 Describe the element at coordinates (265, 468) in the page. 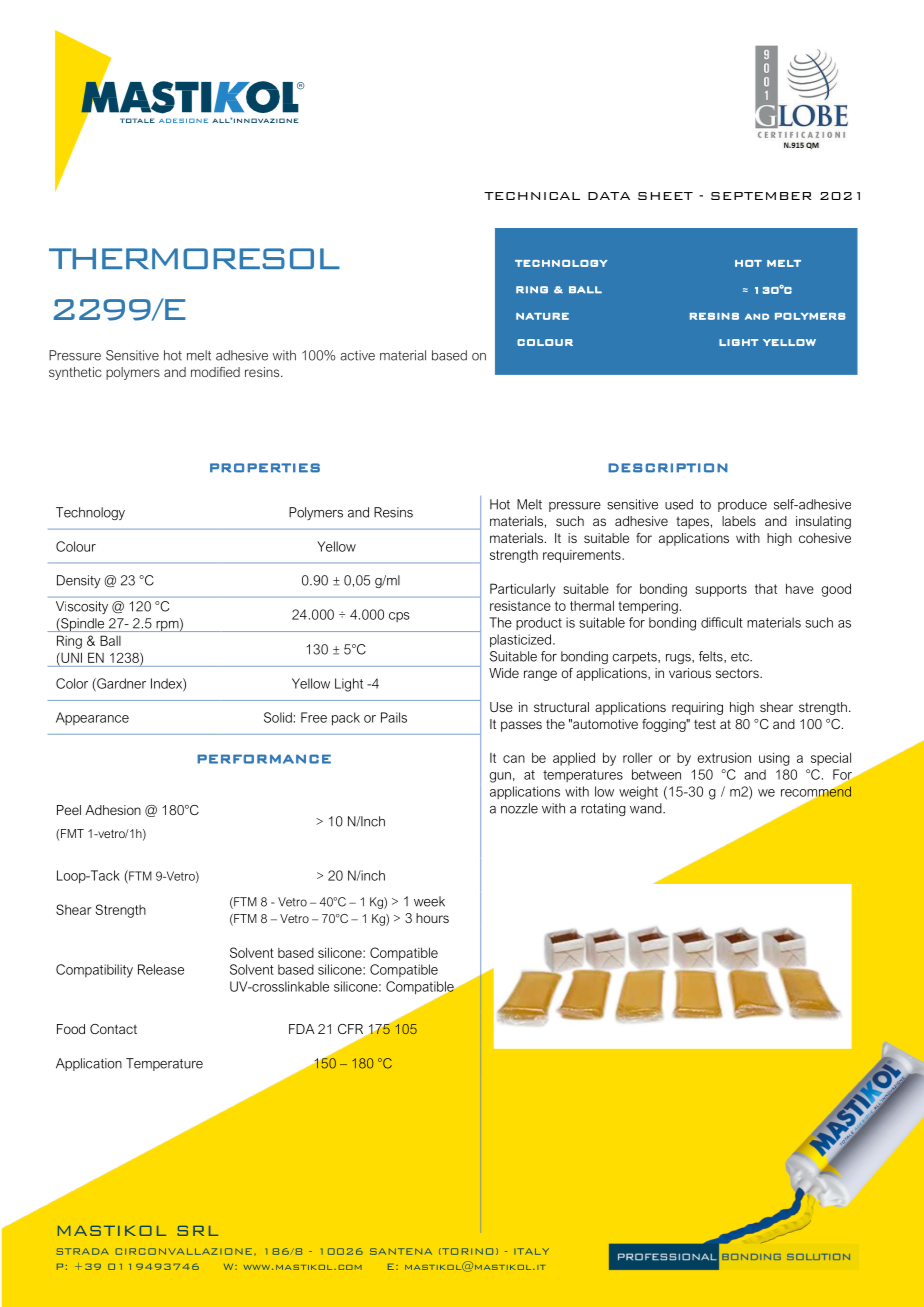

I see `PROPERTIES` at that location.
